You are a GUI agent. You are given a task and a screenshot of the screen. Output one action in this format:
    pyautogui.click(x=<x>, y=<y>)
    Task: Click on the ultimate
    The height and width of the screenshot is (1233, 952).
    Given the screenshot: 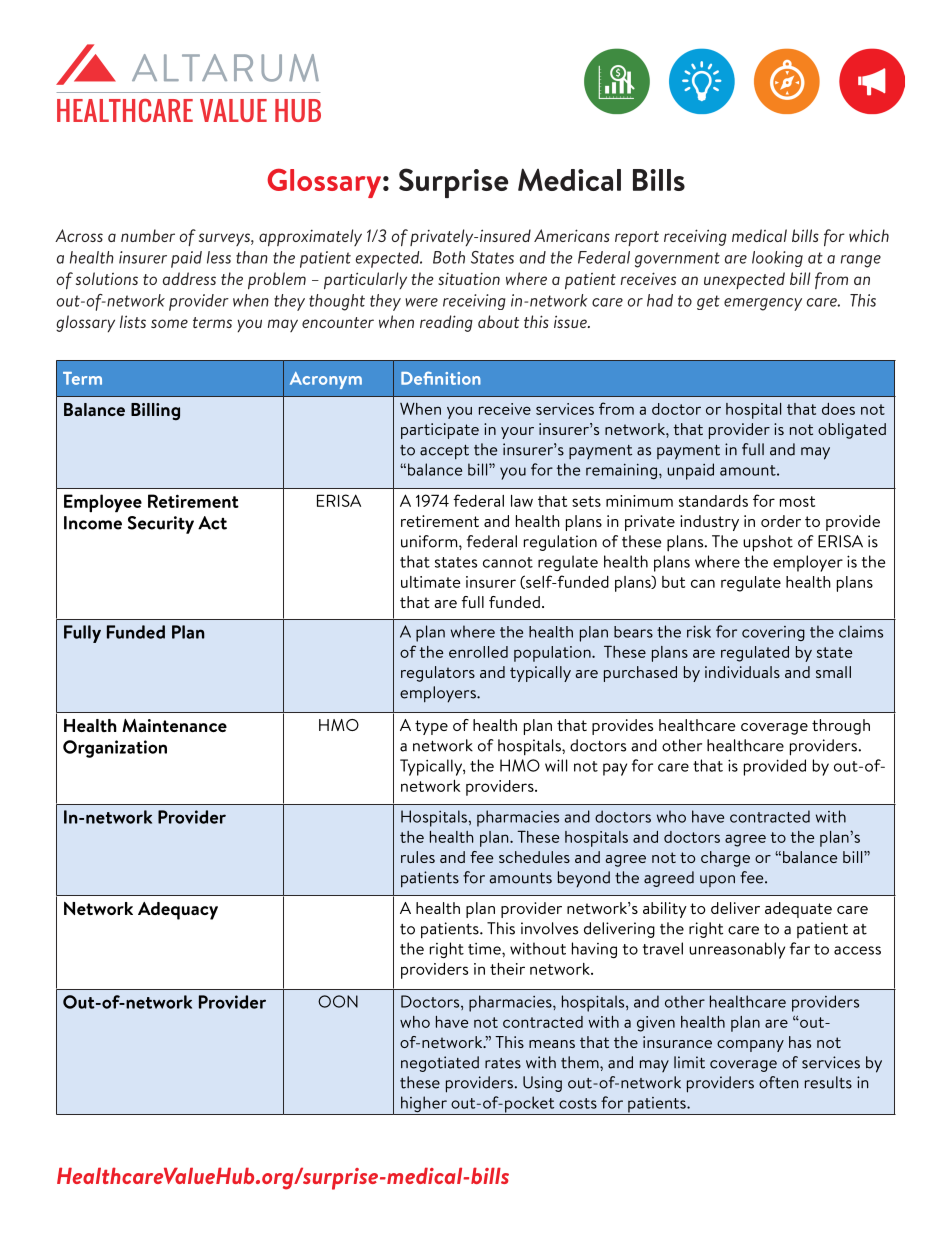 What is the action you would take?
    pyautogui.click(x=431, y=582)
